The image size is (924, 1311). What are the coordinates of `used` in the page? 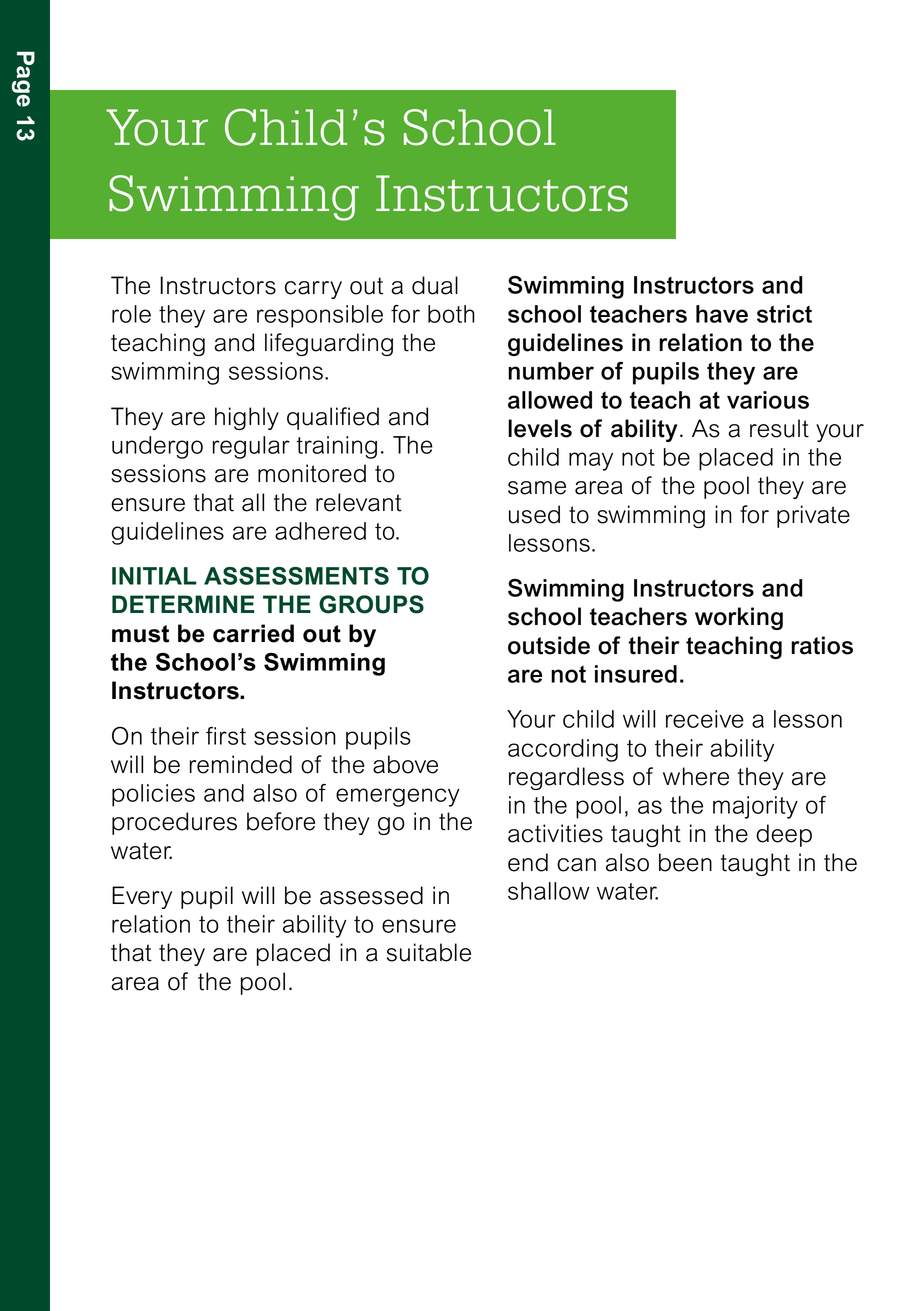 It's located at (534, 514).
